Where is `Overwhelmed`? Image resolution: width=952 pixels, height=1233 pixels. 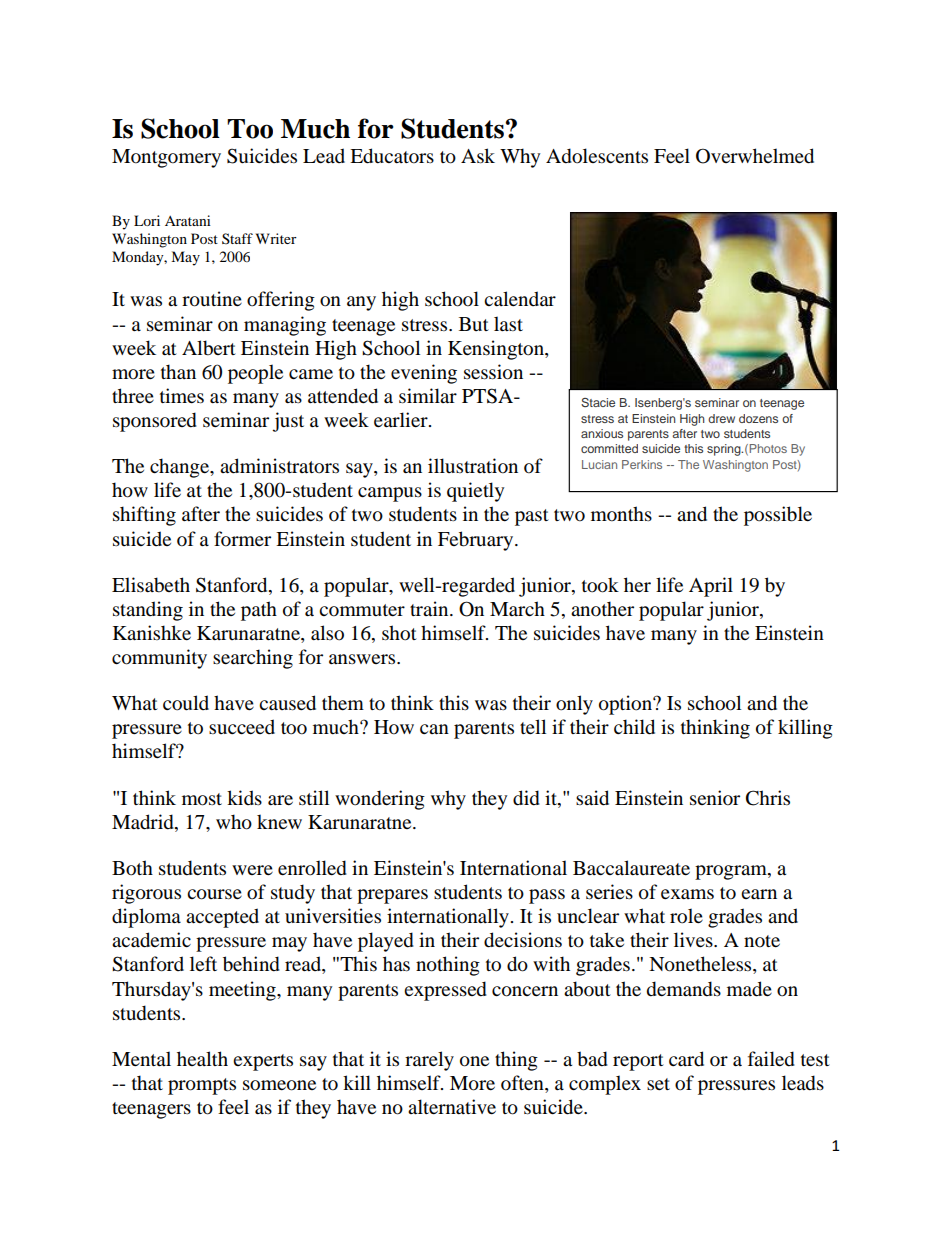 Overwhelmed is located at coordinates (755, 156).
